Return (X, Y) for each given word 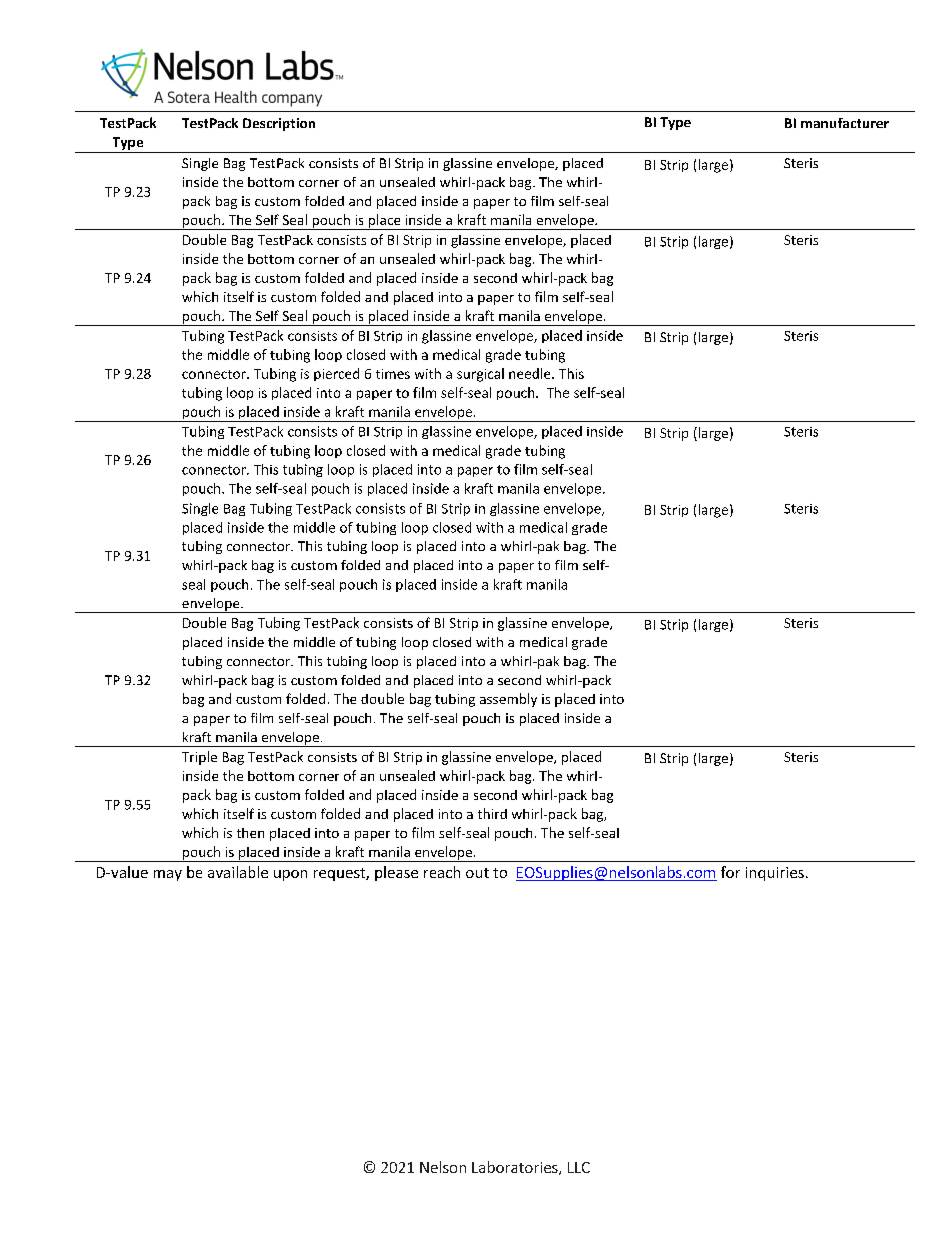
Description (279, 124)
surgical (480, 375)
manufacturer (845, 123)
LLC (579, 1167)
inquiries (775, 874)
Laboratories (516, 1168)
